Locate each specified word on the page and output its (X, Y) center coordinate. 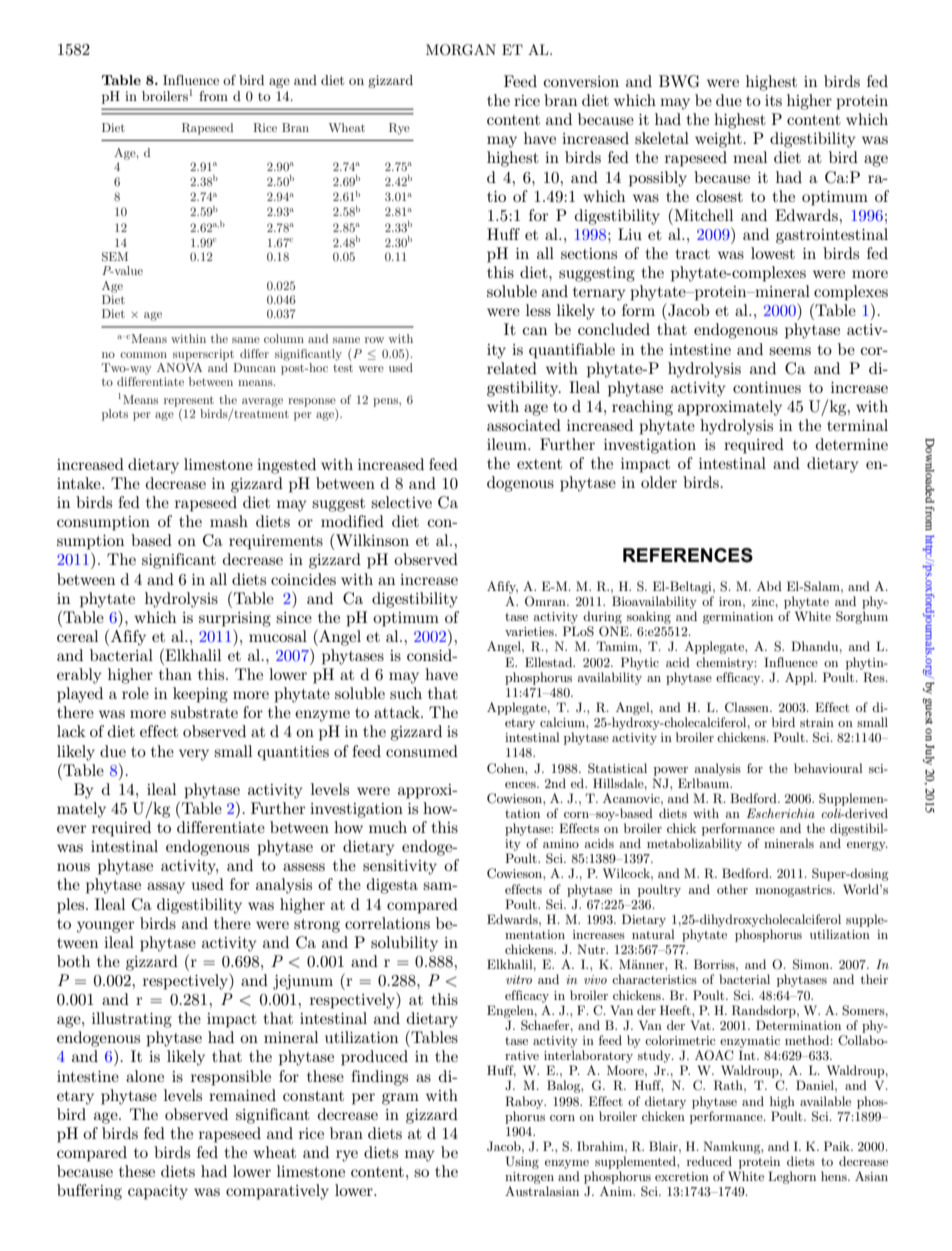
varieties (530, 631)
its (773, 100)
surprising (235, 619)
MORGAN (461, 50)
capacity (158, 1192)
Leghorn (792, 1177)
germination (738, 618)
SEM (115, 257)
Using (522, 1162)
